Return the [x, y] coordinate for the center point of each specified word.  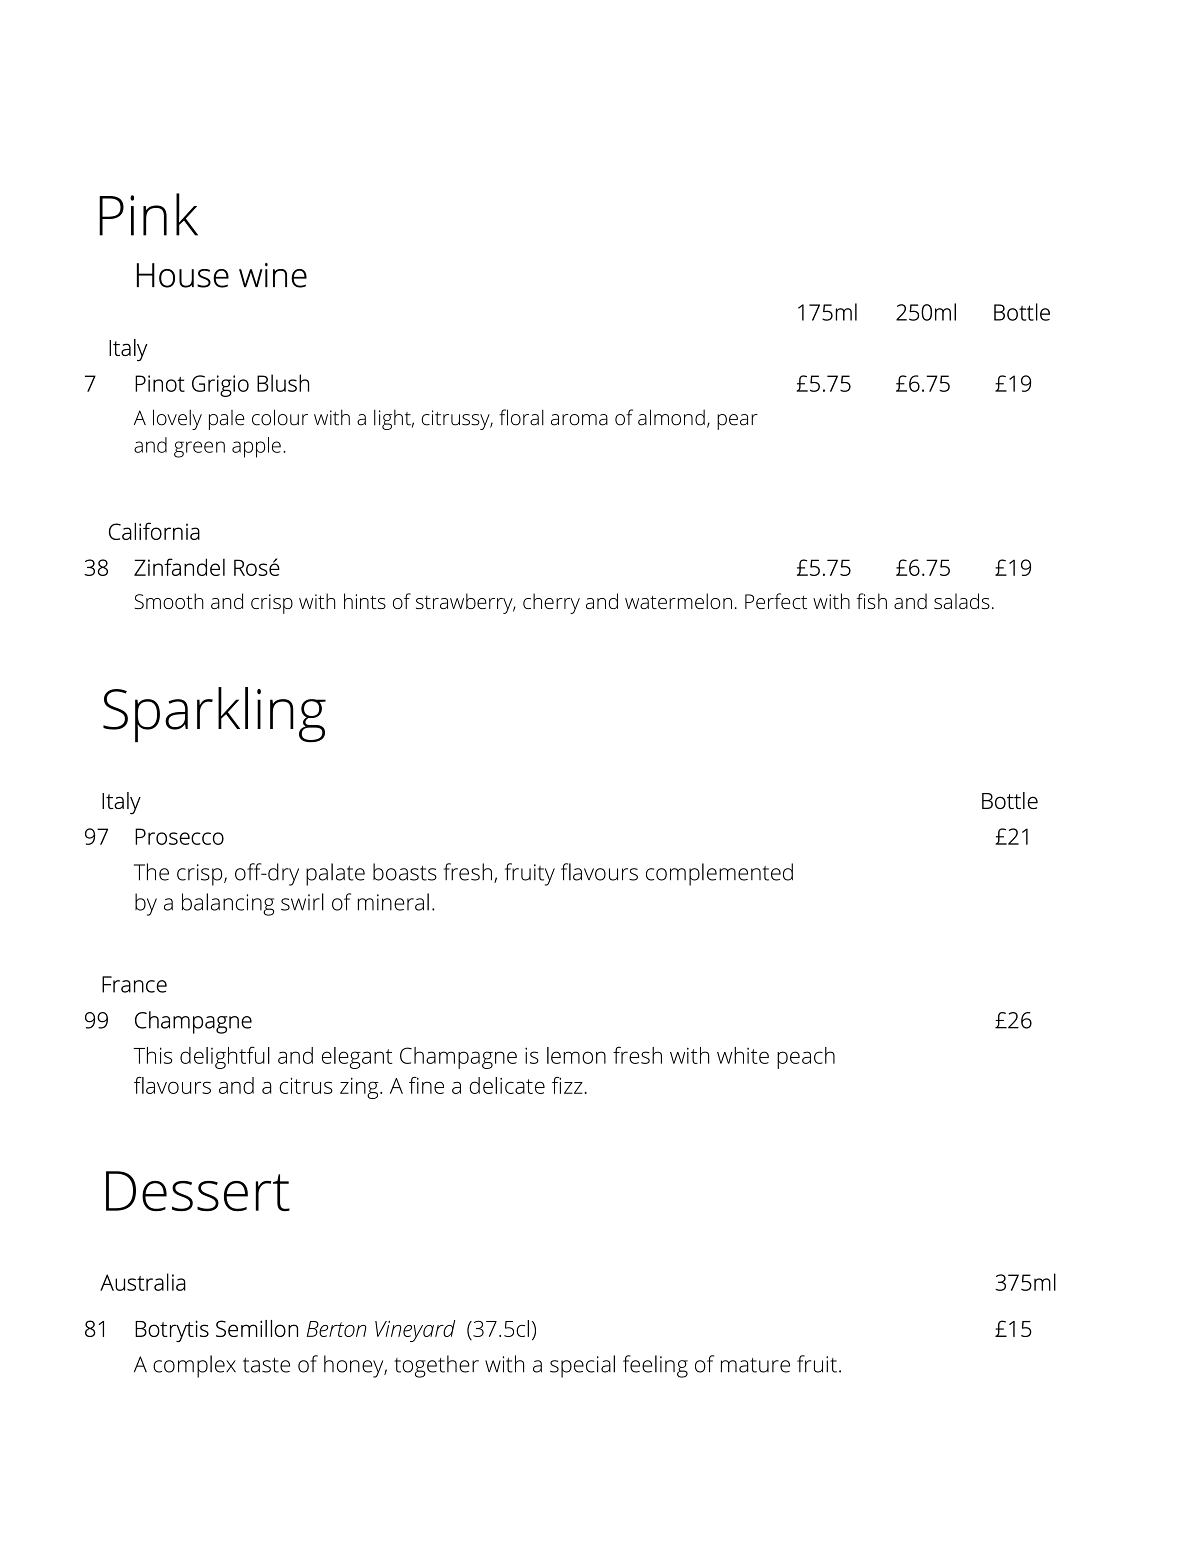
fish [871, 601]
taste [266, 1365]
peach [806, 1058]
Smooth [169, 601]
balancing [228, 904]
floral [521, 417]
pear [737, 422]
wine [273, 275]
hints [365, 601]
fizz [567, 1085]
